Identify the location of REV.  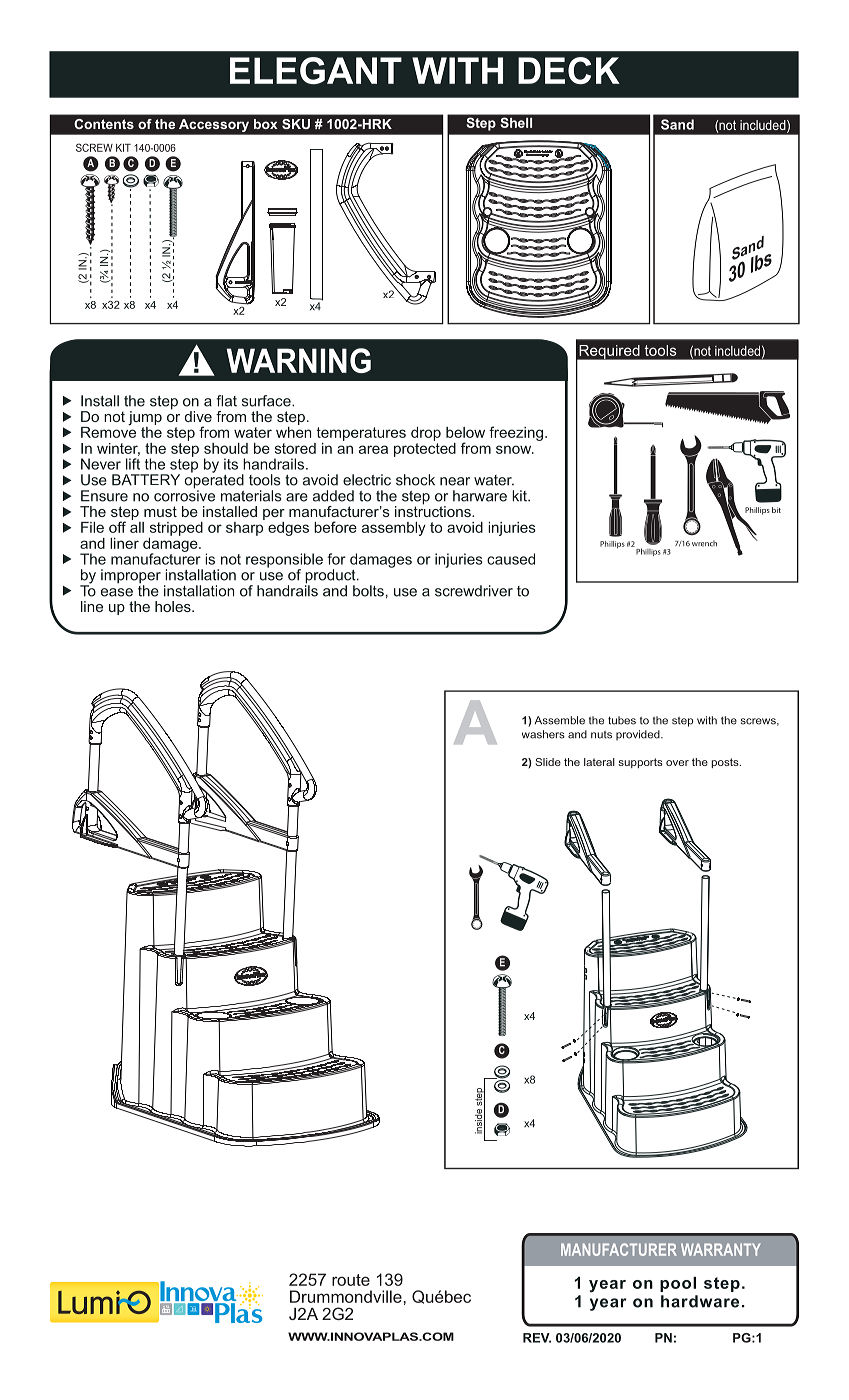
(537, 1338).
